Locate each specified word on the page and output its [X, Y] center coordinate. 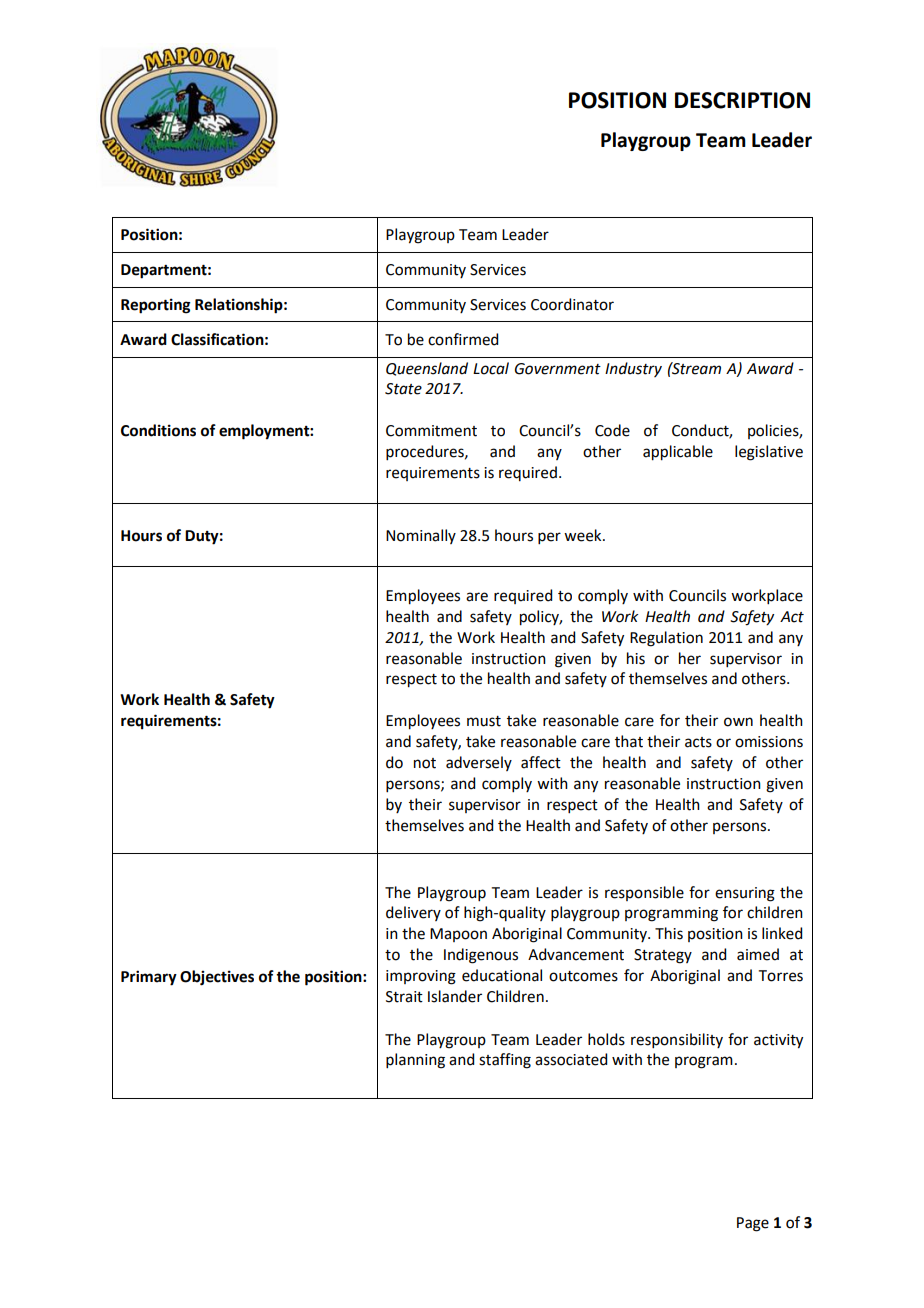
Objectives [217, 978]
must [484, 721]
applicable [678, 453]
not [425, 763]
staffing [505, 1061]
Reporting [156, 306]
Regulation [666, 639]
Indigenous [481, 956]
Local [491, 368]
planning [415, 1061]
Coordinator [572, 304]
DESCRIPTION [742, 100]
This [669, 933]
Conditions [158, 430]
